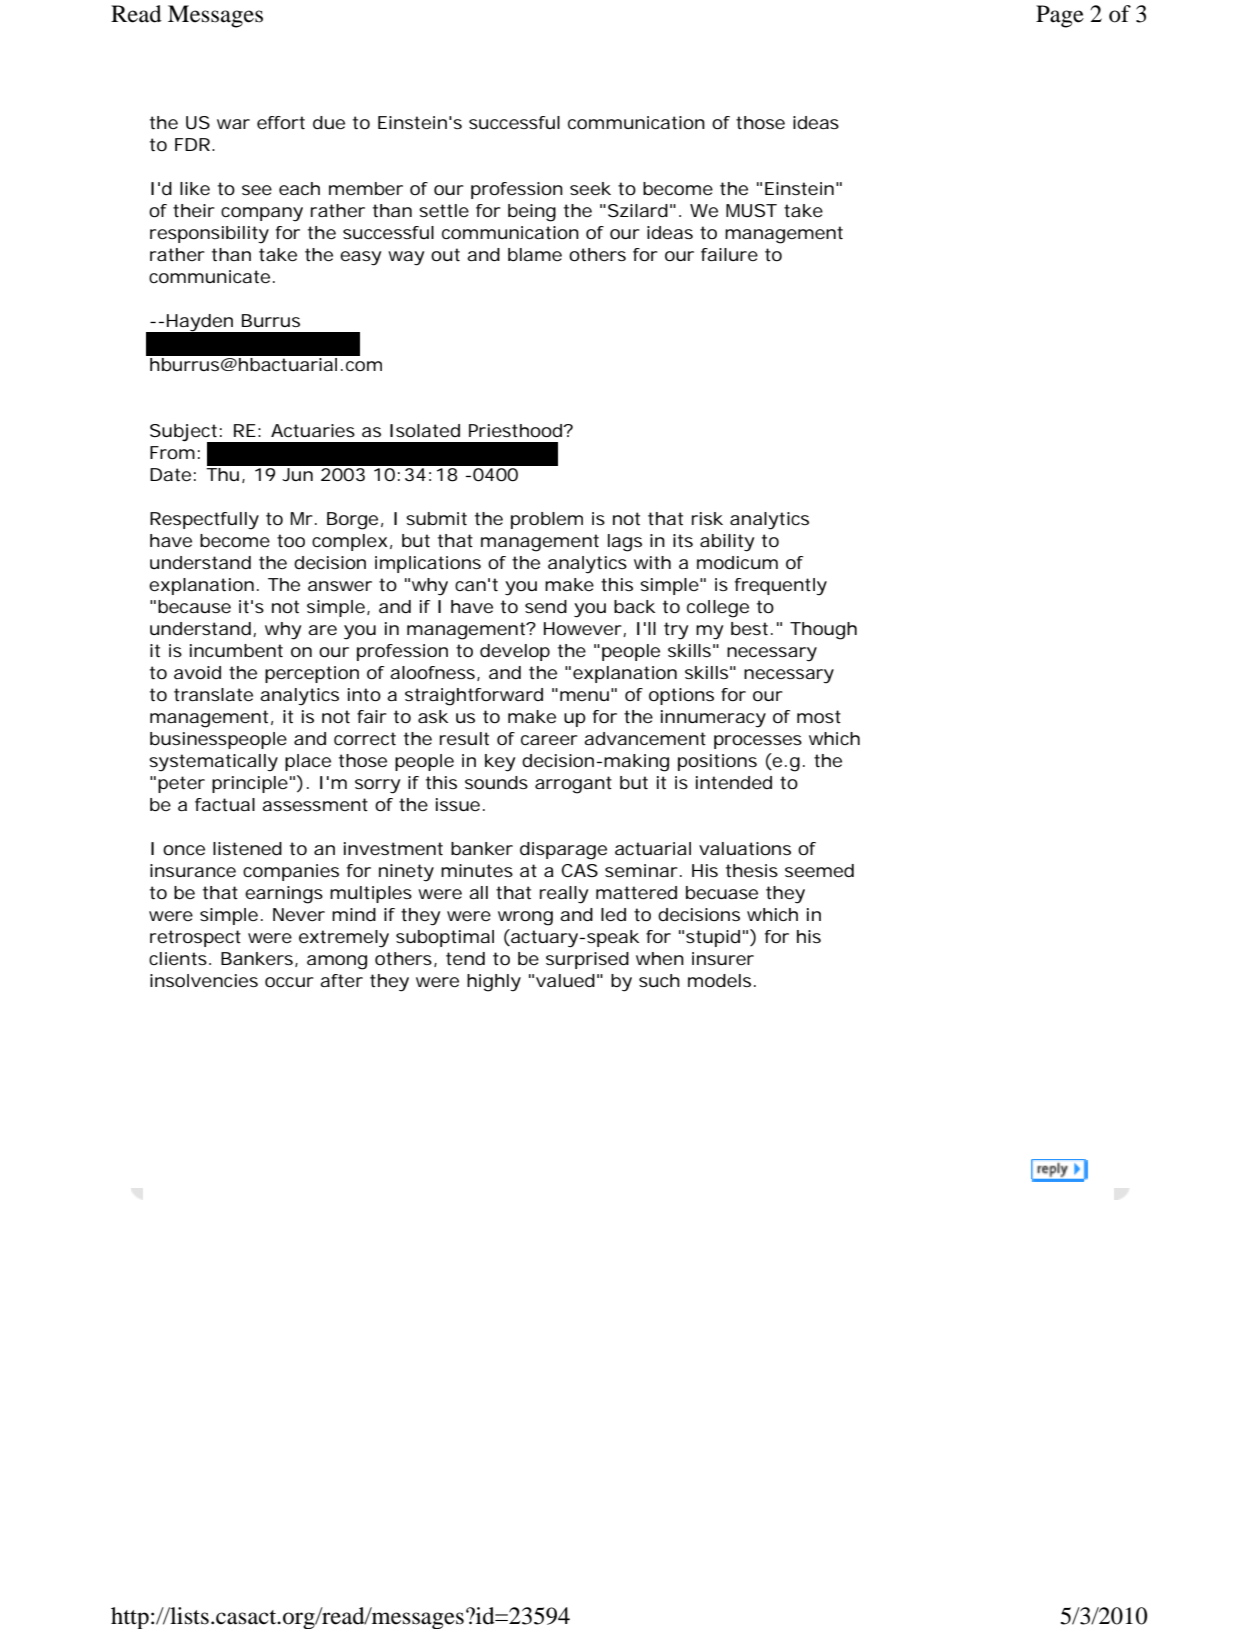  What do you see at coordinates (1060, 16) in the screenshot?
I see `Page` at bounding box center [1060, 16].
